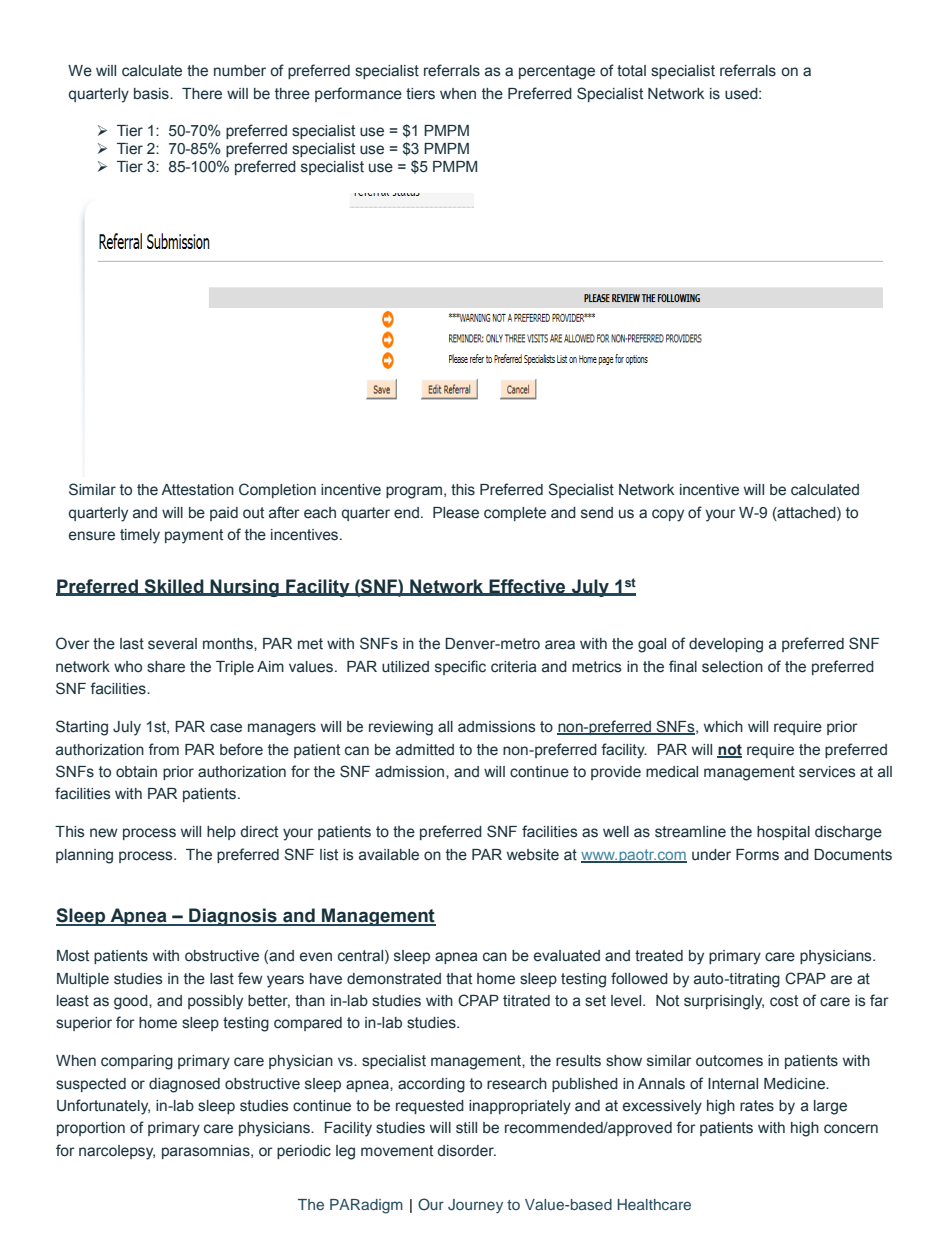  I want to click on Attestation, so click(197, 490).
